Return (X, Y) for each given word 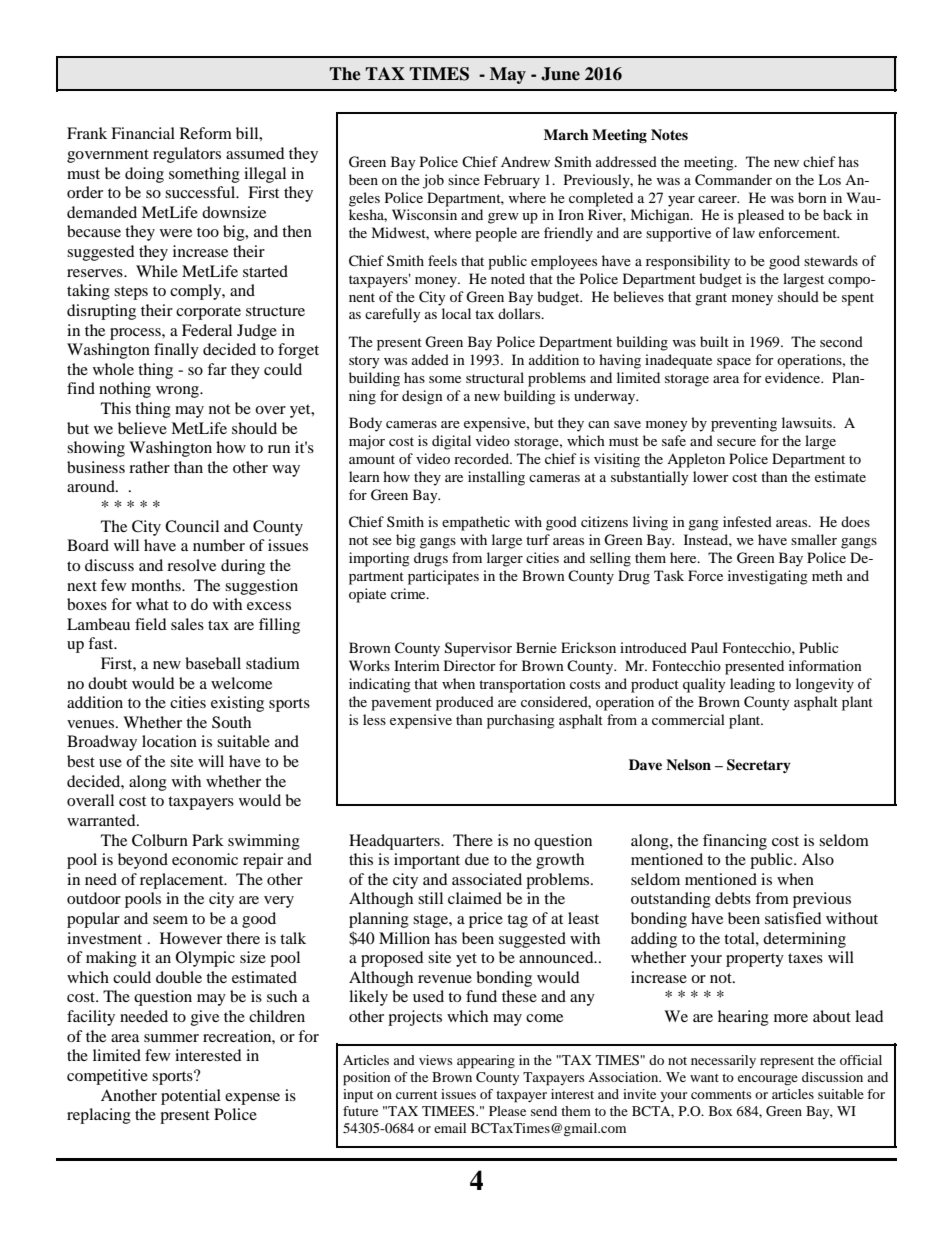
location (169, 741)
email (450, 1128)
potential (191, 1097)
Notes (669, 134)
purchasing (521, 721)
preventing (744, 424)
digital (451, 442)
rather (149, 467)
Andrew (525, 161)
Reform (206, 133)
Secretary (759, 766)
